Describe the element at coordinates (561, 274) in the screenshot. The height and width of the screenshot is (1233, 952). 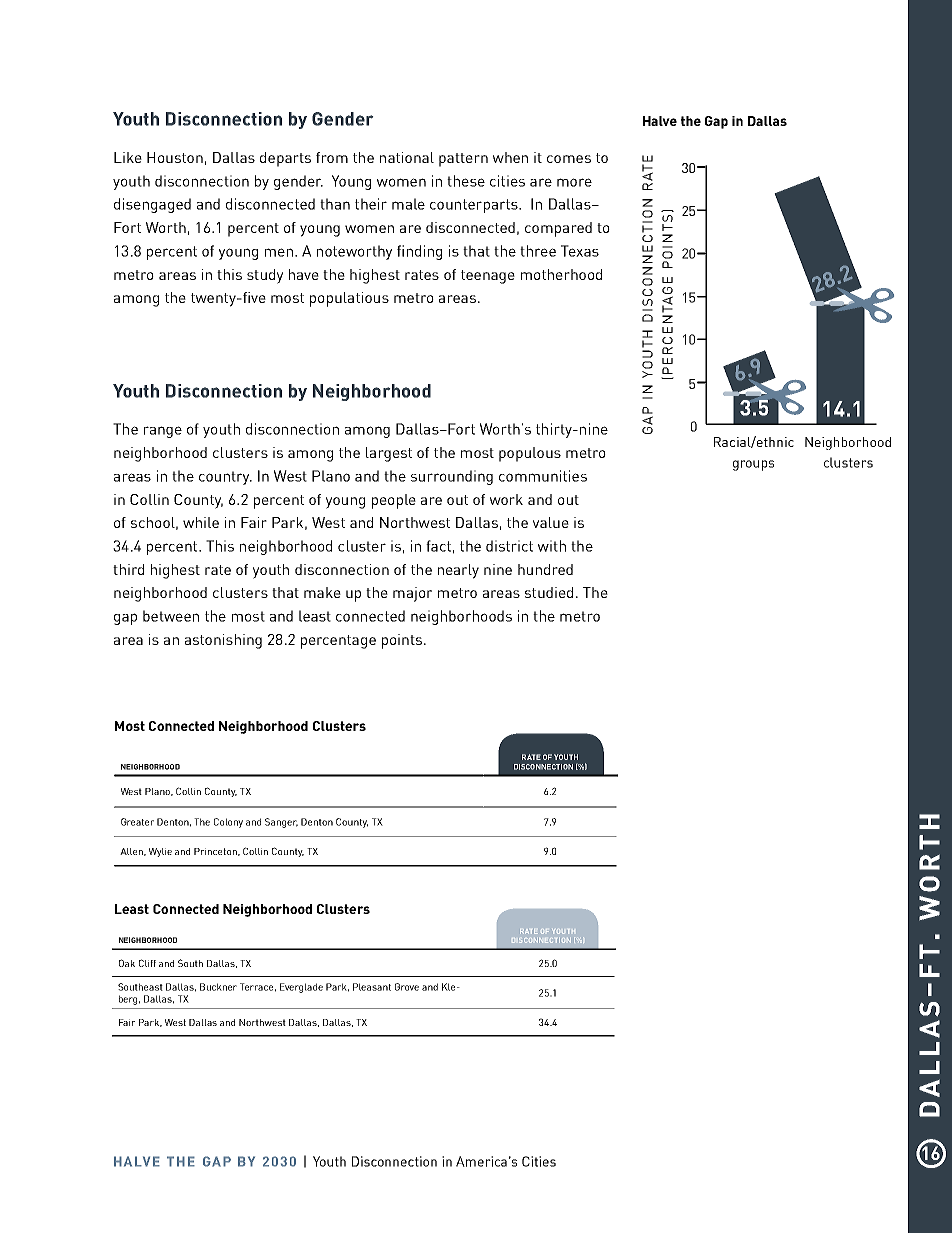
I see `motherhood` at that location.
